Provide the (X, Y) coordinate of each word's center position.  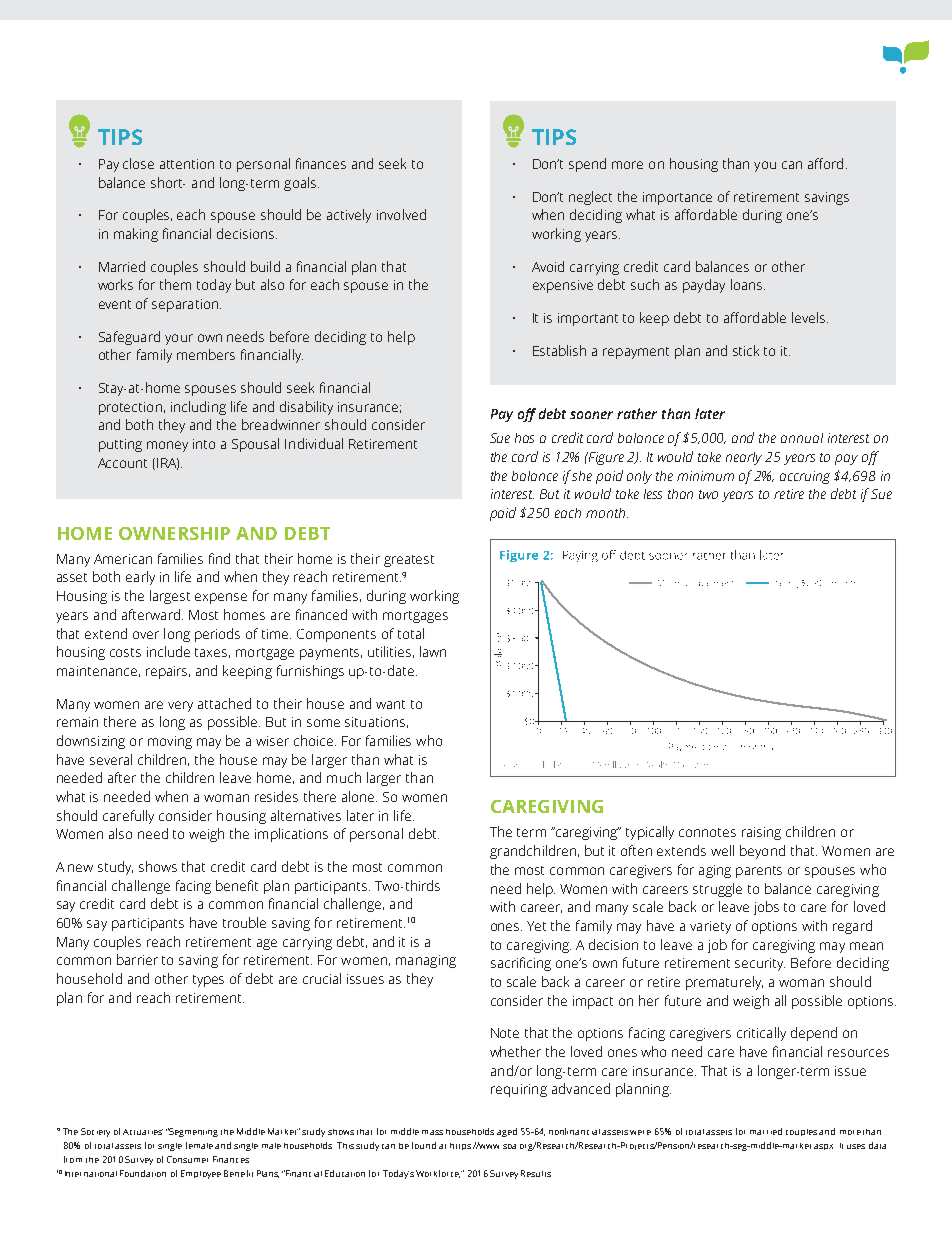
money (167, 446)
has (524, 438)
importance (677, 198)
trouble (244, 922)
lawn (433, 651)
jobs (766, 908)
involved (401, 214)
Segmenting (193, 1132)
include (168, 651)
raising (761, 833)
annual (802, 438)
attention (187, 164)
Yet (536, 926)
